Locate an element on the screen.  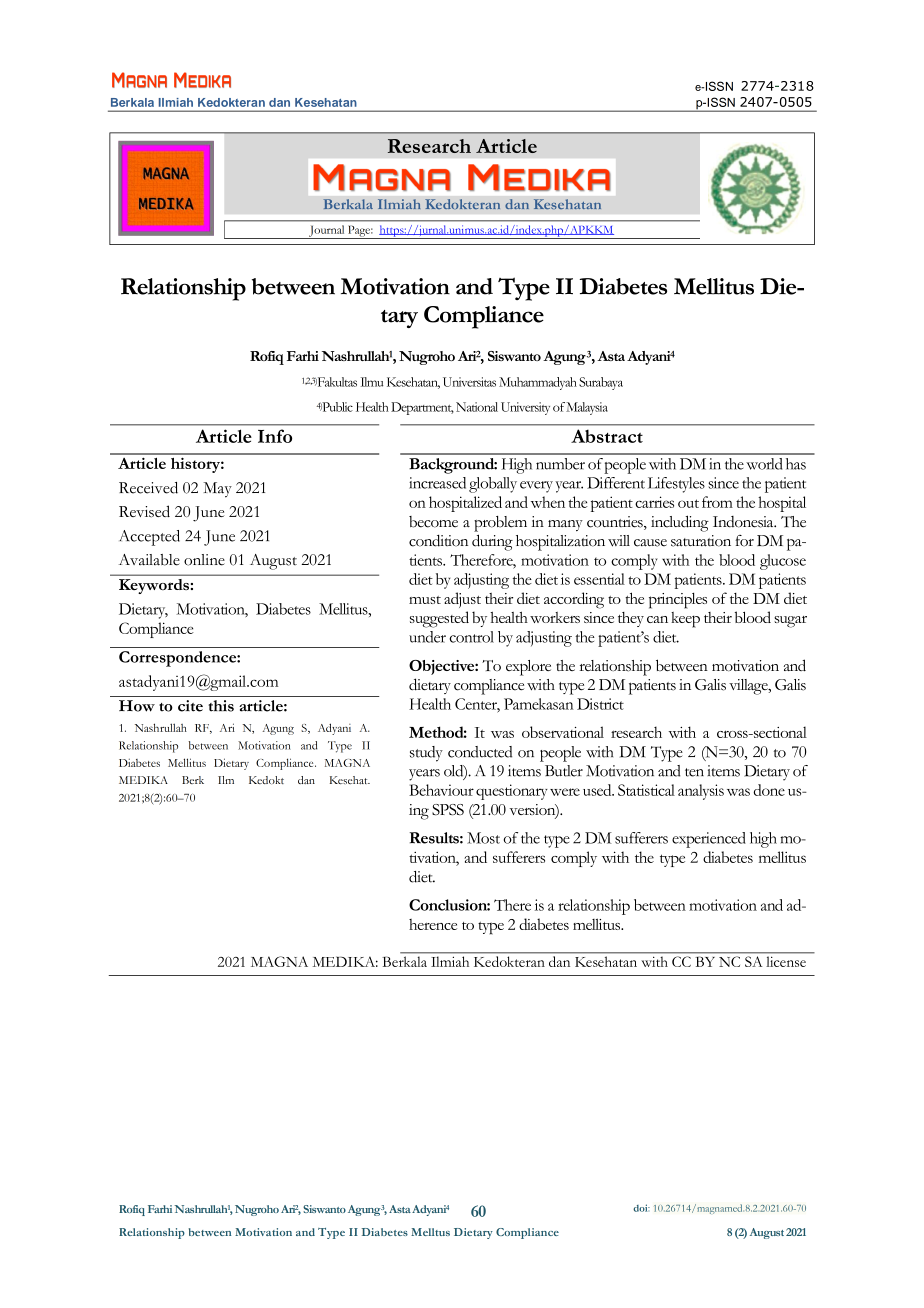
this is located at coordinates (221, 706).
